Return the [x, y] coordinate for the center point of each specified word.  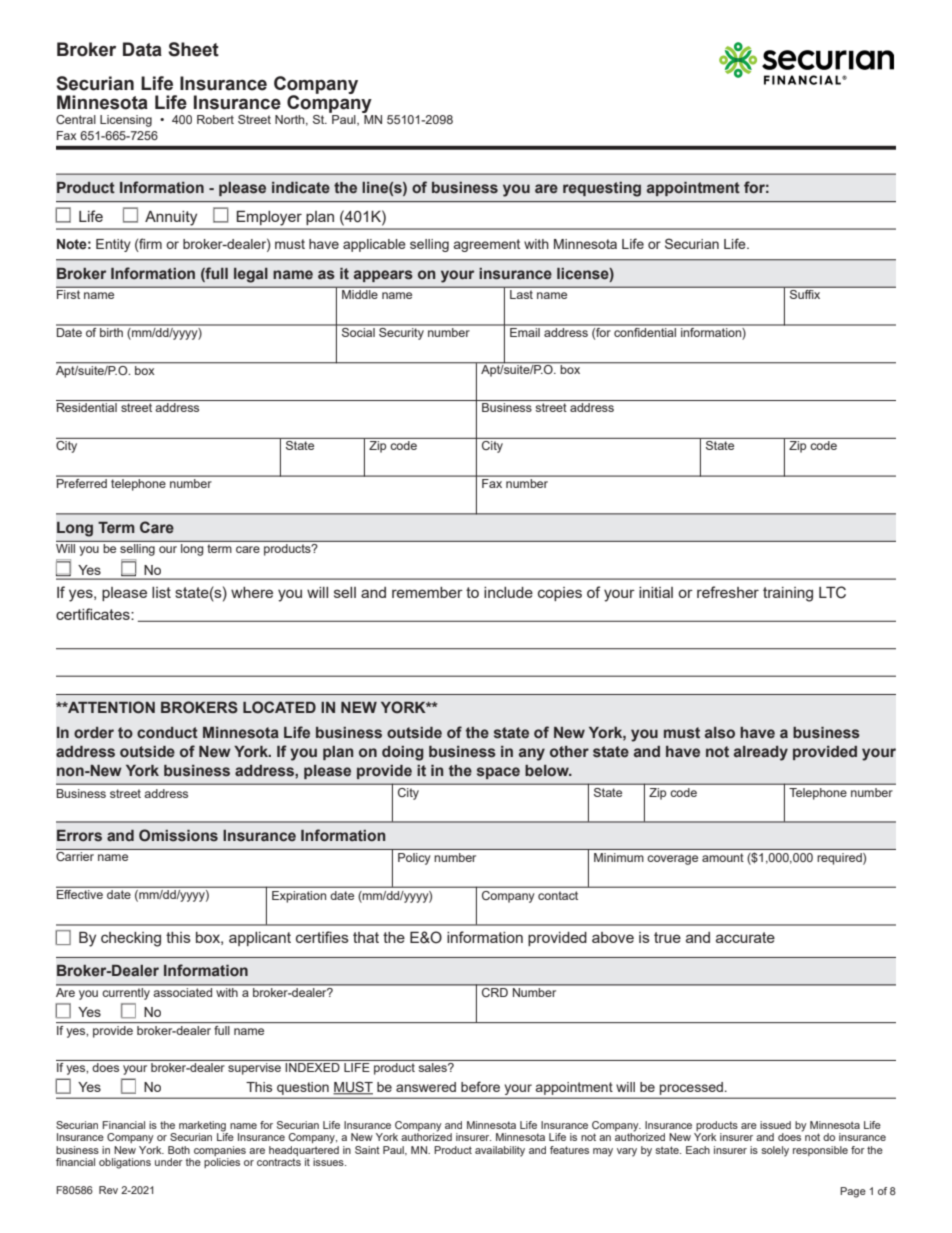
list [161, 592]
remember [427, 592]
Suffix [805, 293]
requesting [602, 189]
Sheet [193, 49]
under [169, 1162]
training [788, 594]
